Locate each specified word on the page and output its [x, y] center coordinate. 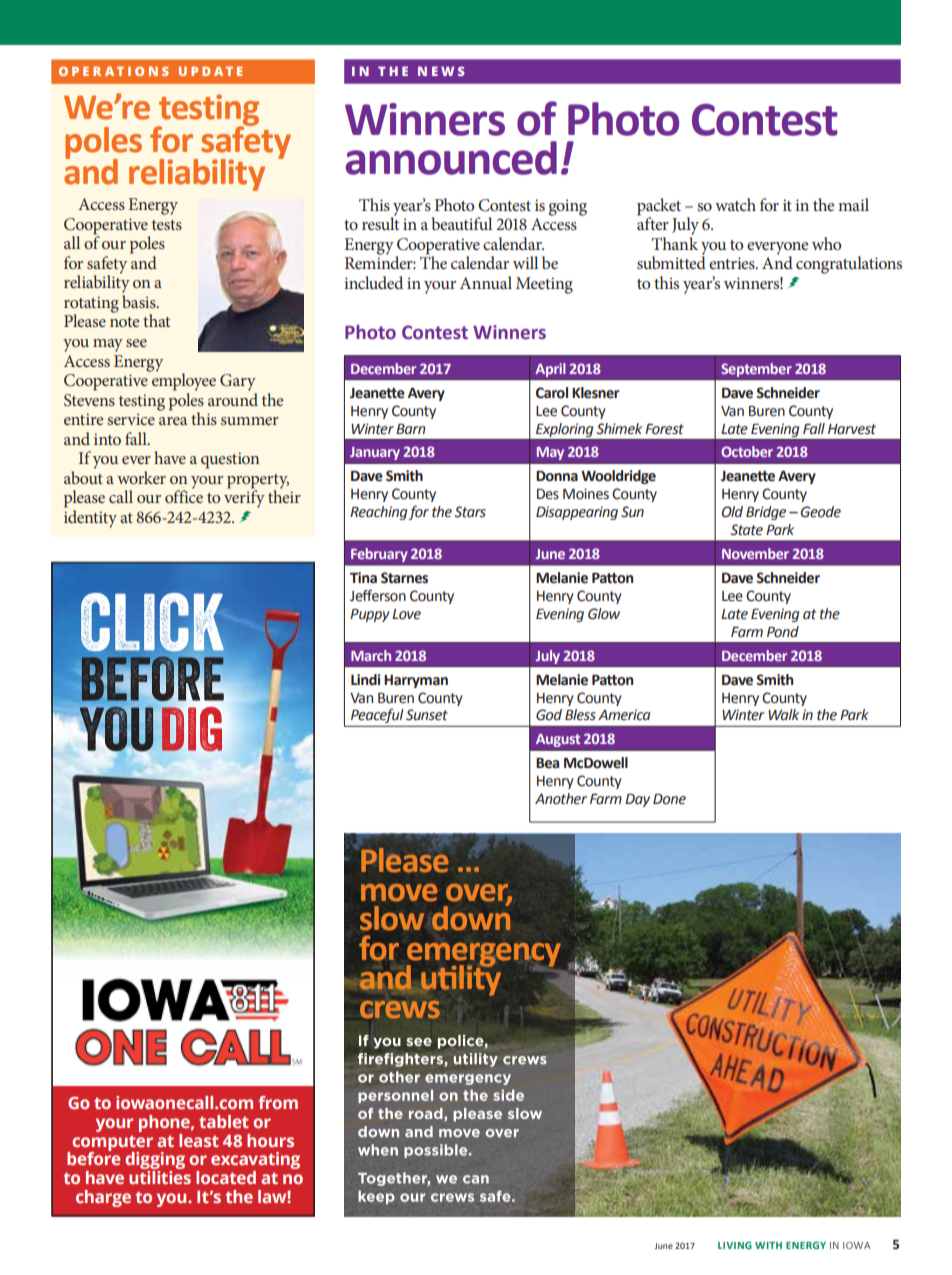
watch [735, 204]
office [184, 495]
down [471, 917]
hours [270, 1140]
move [399, 893]
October [747, 451]
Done [669, 799]
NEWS [441, 71]
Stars [470, 512]
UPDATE [210, 71]
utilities [160, 1177]
